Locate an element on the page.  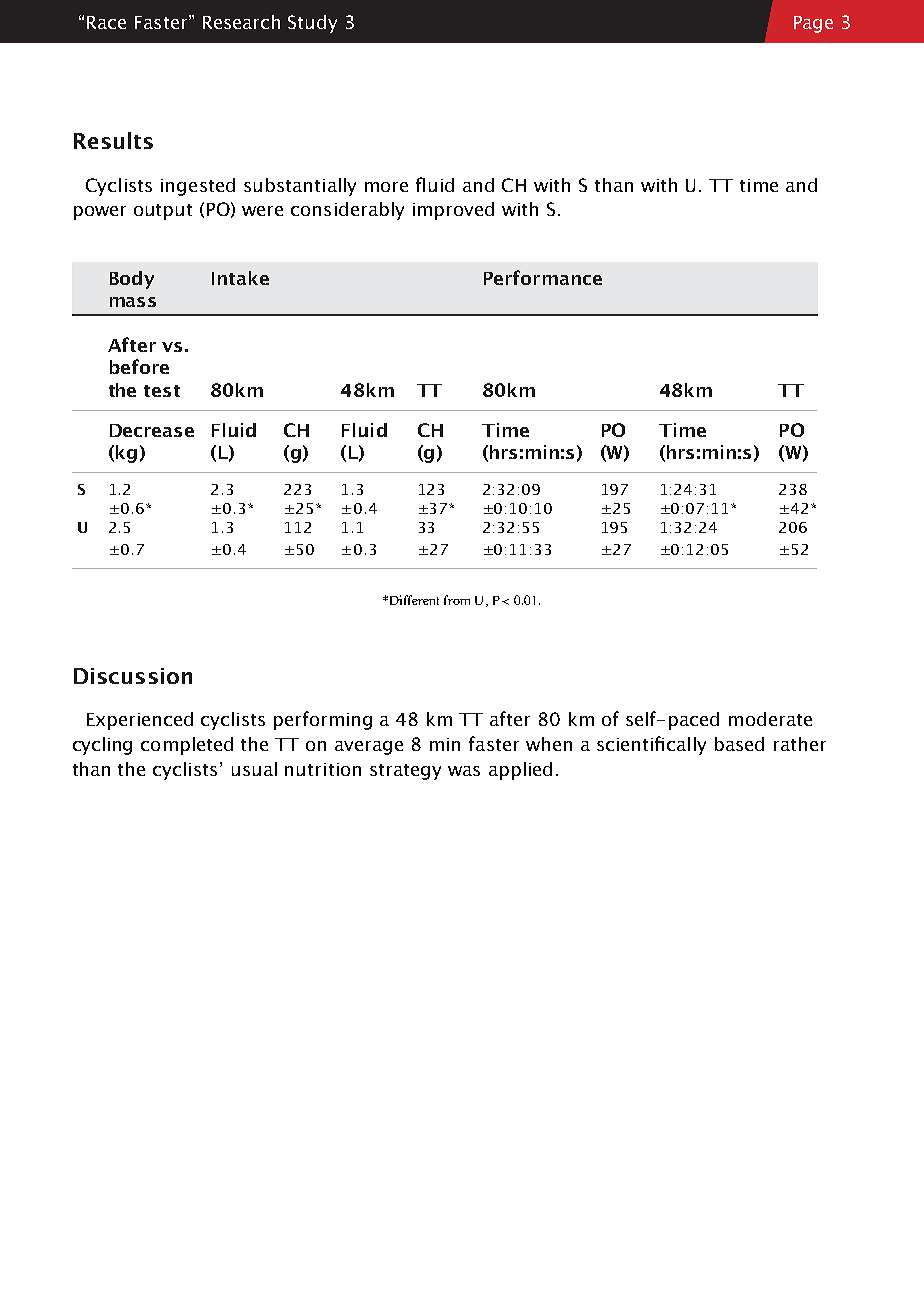
Research is located at coordinates (241, 22).
